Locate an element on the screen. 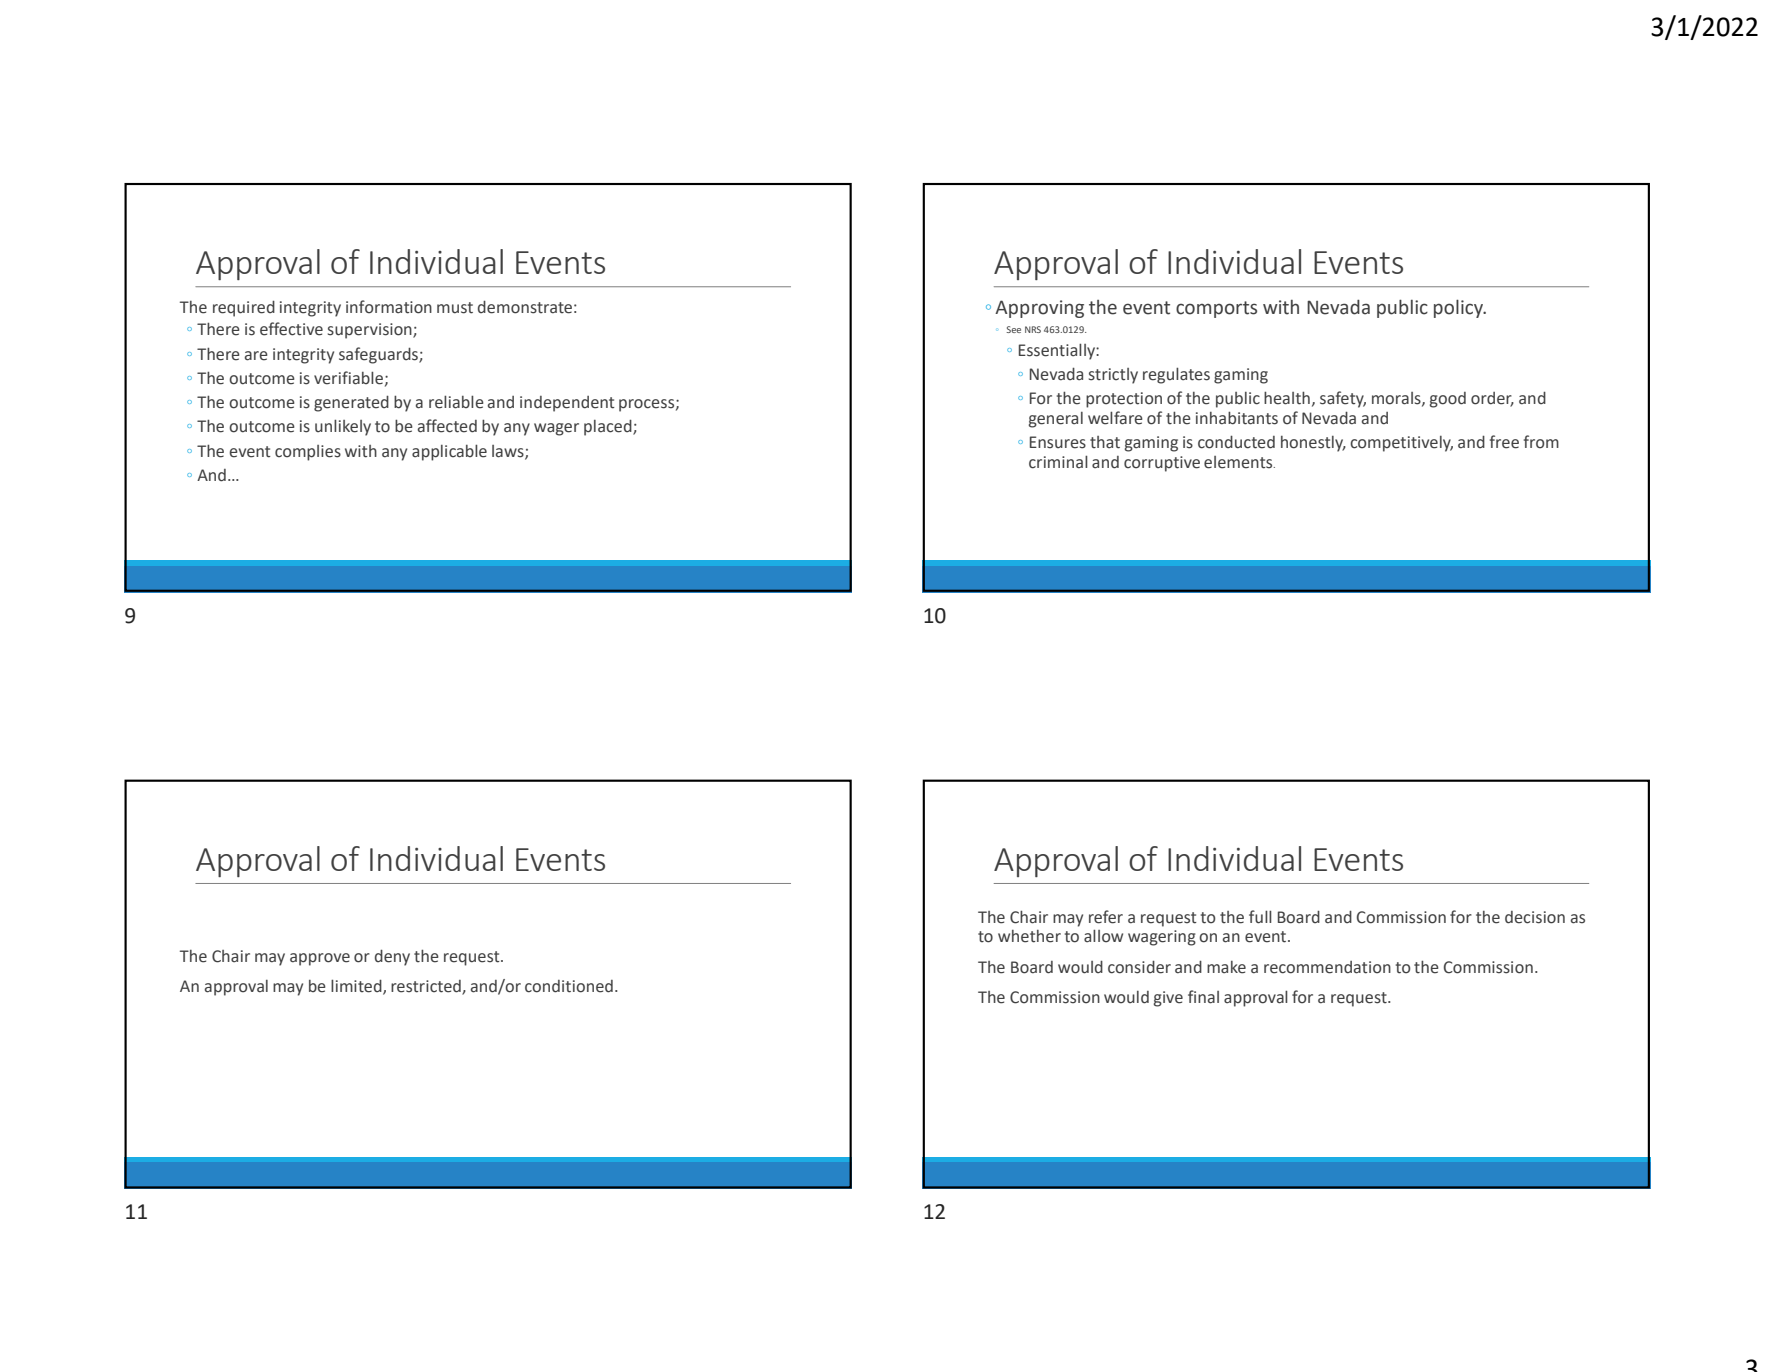  whether is located at coordinates (1029, 936).
